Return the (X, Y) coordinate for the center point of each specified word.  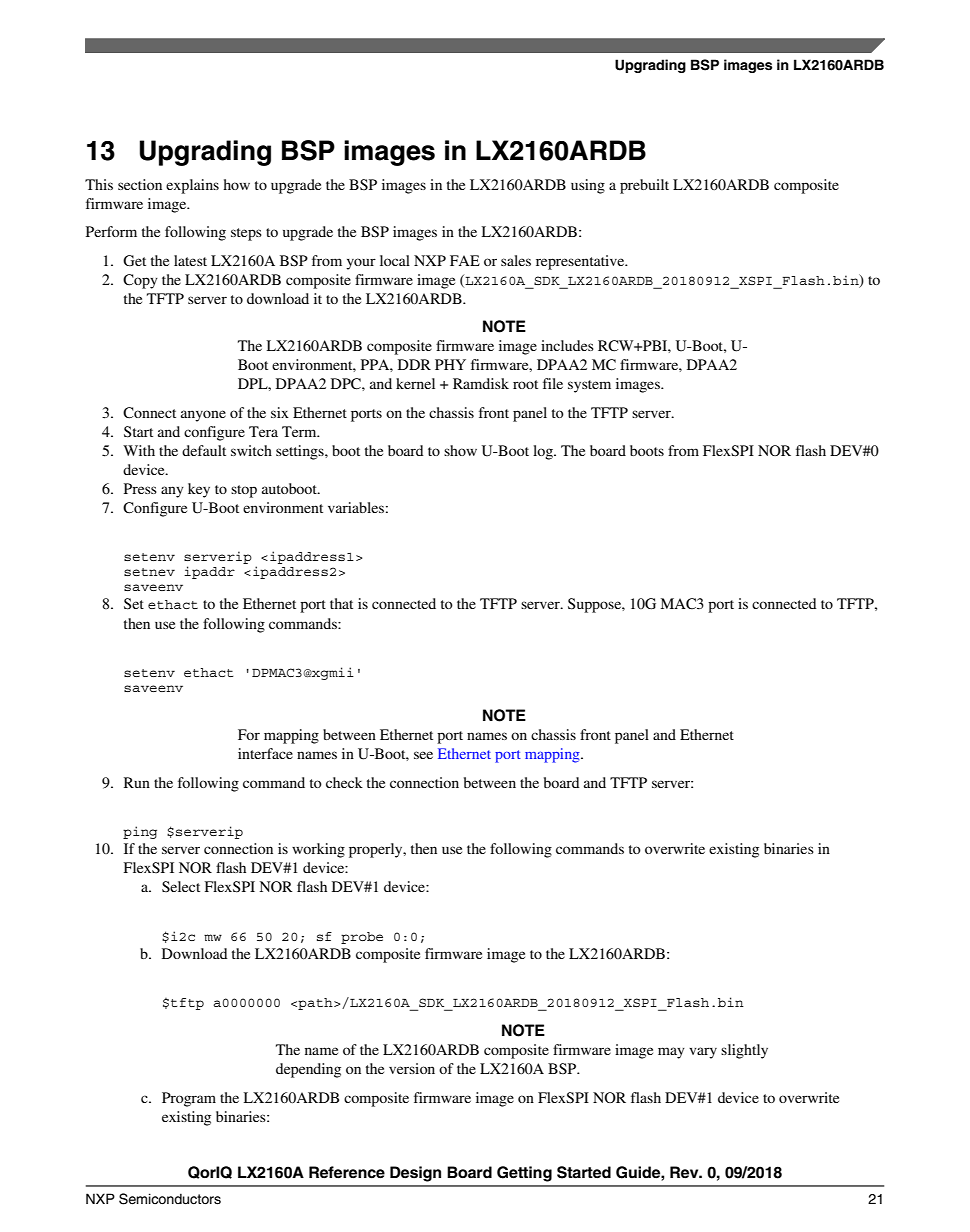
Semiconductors (170, 1199)
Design (415, 1174)
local (395, 260)
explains (192, 186)
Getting (524, 1174)
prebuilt (644, 186)
